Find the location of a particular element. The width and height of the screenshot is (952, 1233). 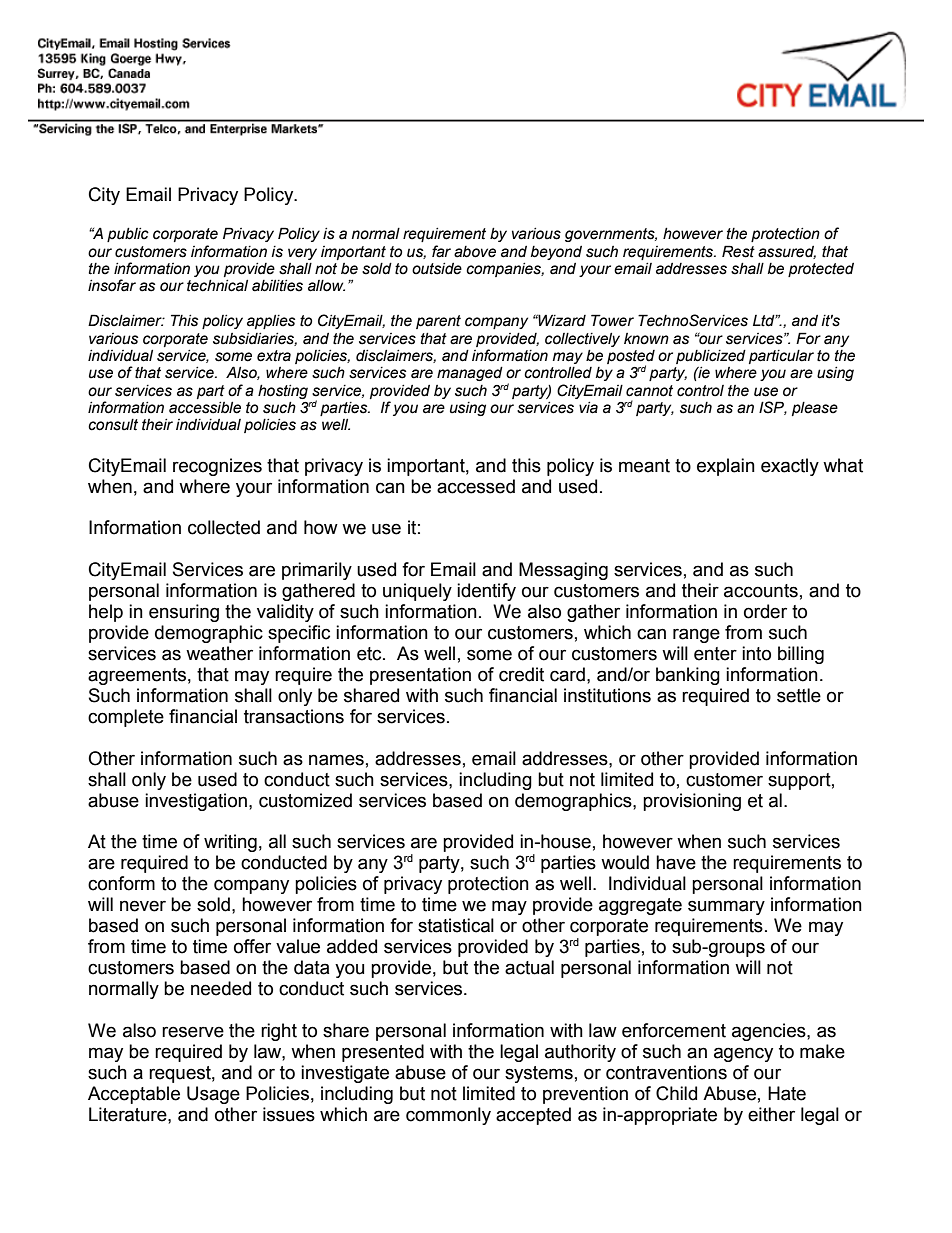

Rest is located at coordinates (738, 251).
